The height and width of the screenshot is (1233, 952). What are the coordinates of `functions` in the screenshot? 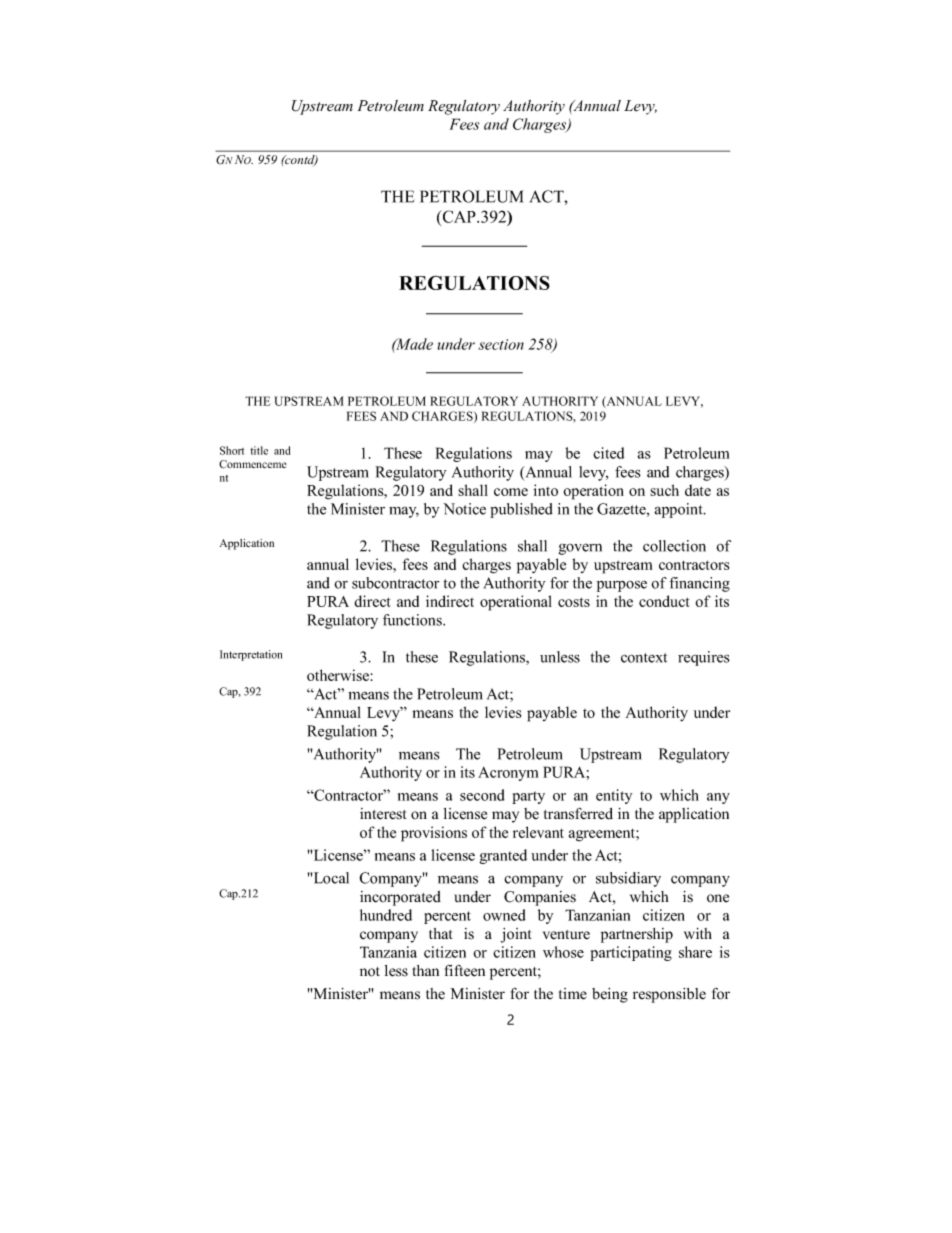 It's located at (413, 620).
